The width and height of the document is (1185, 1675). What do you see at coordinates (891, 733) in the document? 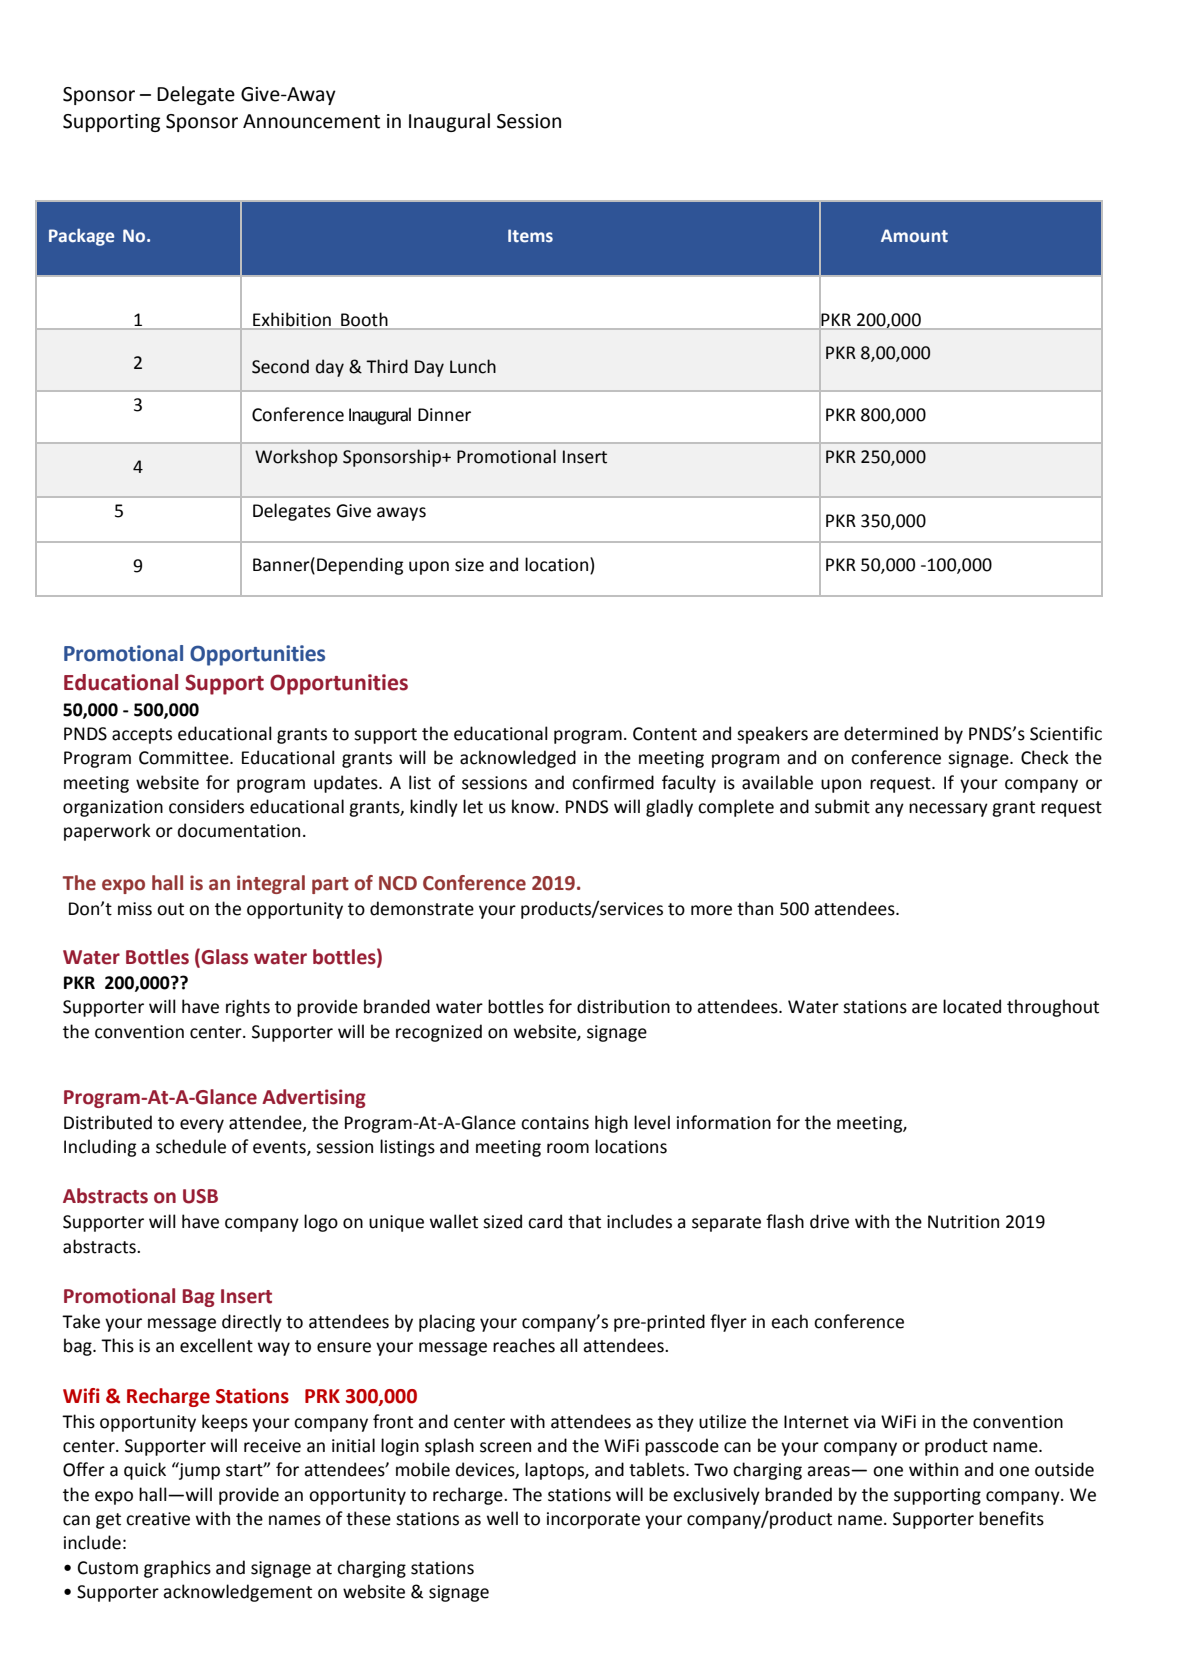
I see `determined` at bounding box center [891, 733].
